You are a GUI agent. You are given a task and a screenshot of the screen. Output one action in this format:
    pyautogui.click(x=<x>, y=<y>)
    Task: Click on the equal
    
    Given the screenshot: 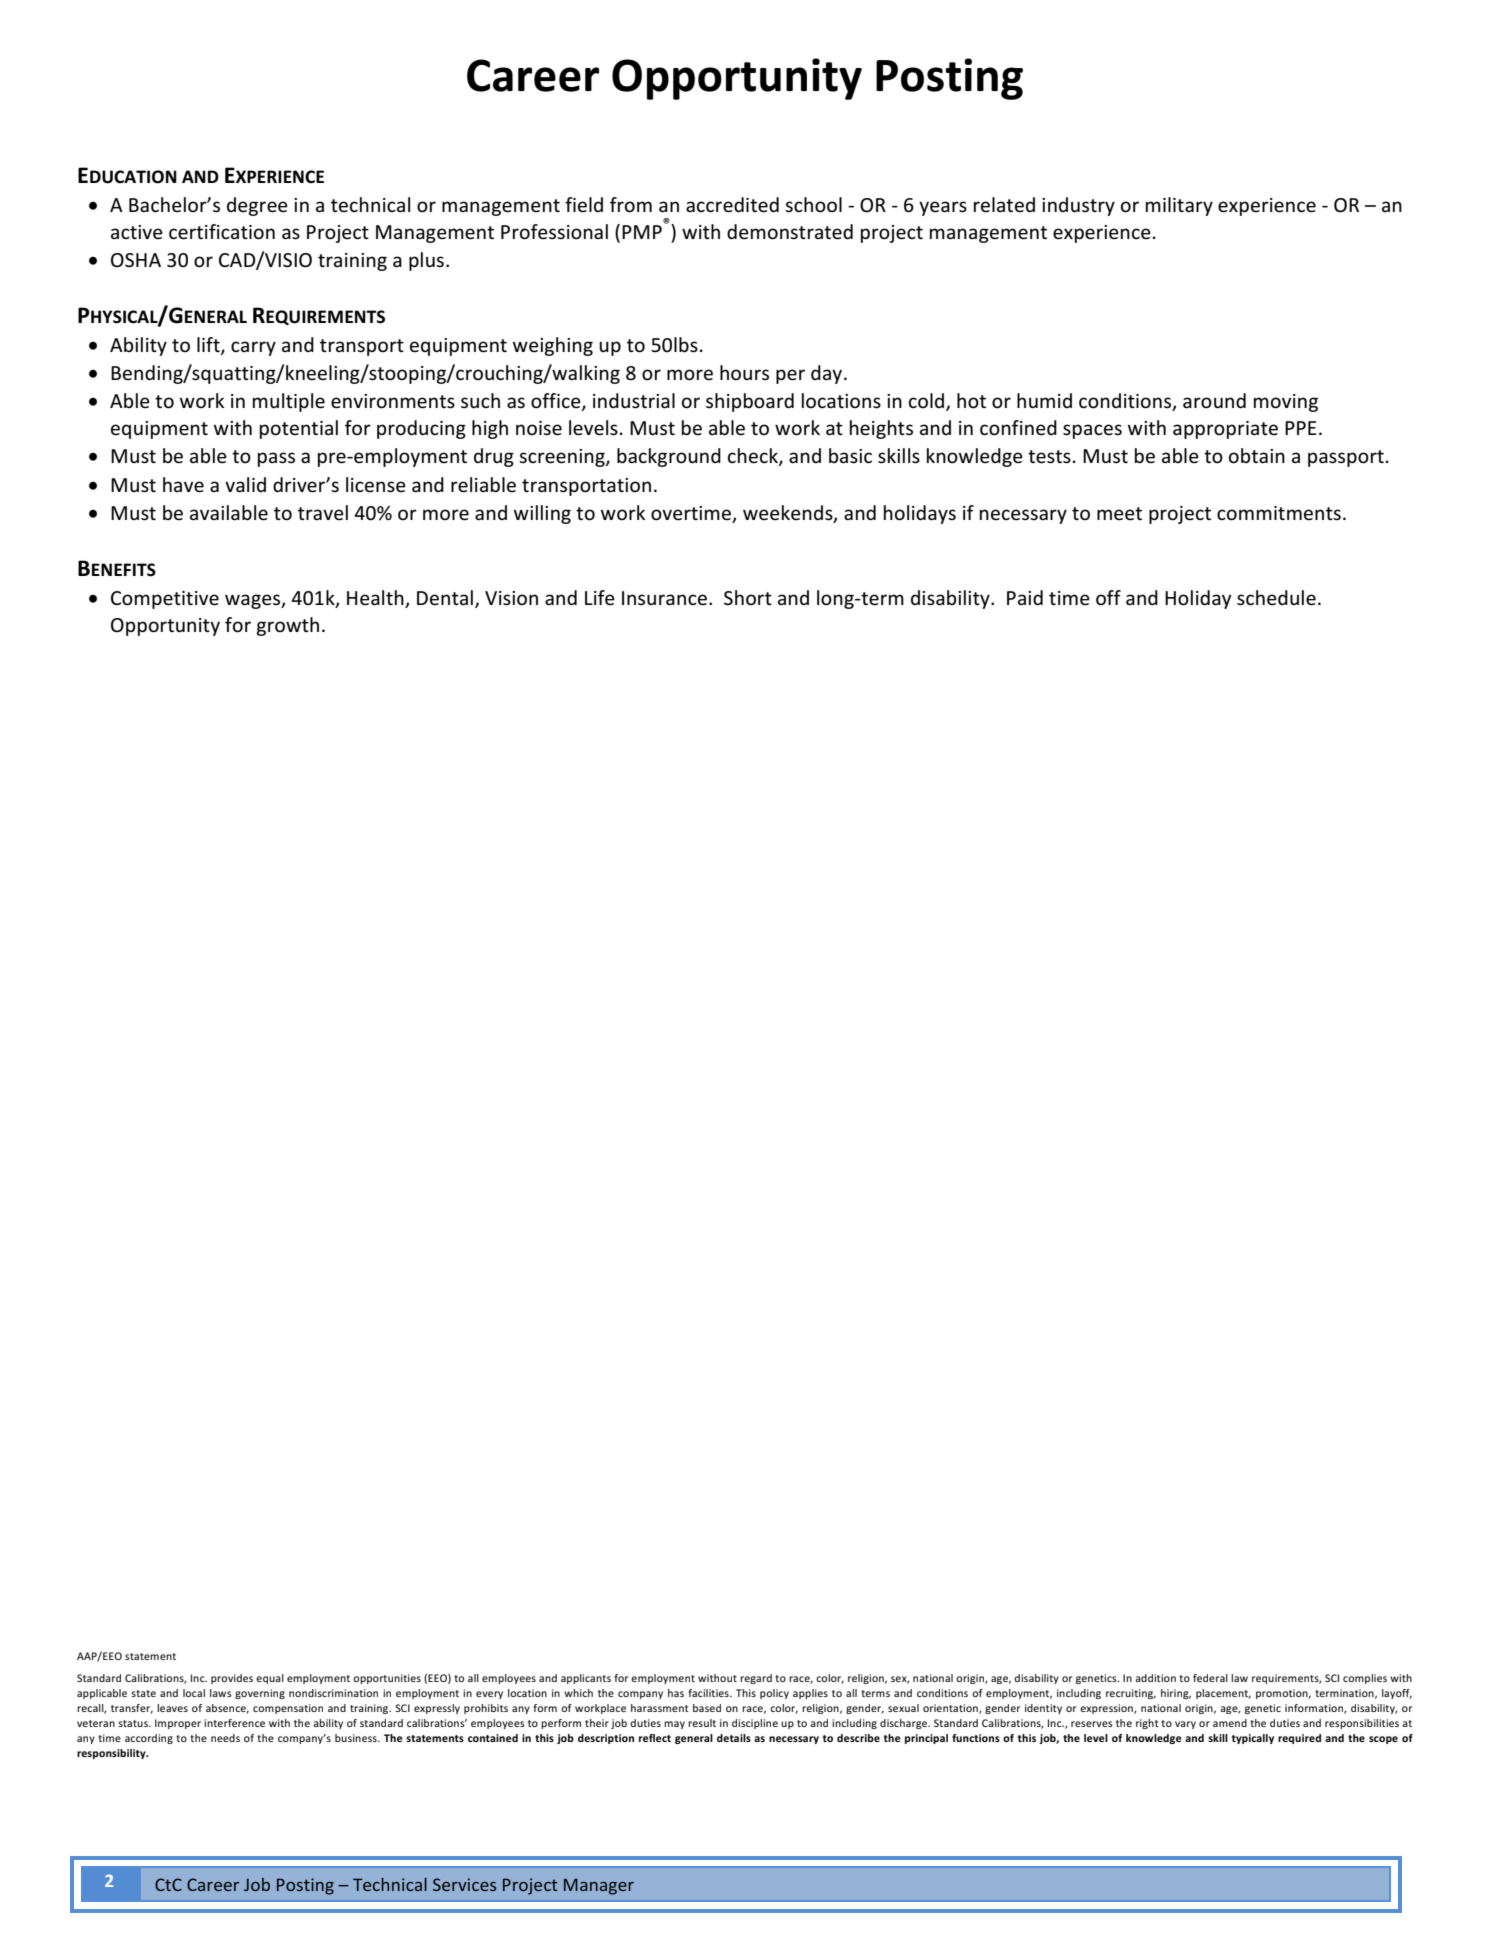 What is the action you would take?
    pyautogui.click(x=270, y=1679)
